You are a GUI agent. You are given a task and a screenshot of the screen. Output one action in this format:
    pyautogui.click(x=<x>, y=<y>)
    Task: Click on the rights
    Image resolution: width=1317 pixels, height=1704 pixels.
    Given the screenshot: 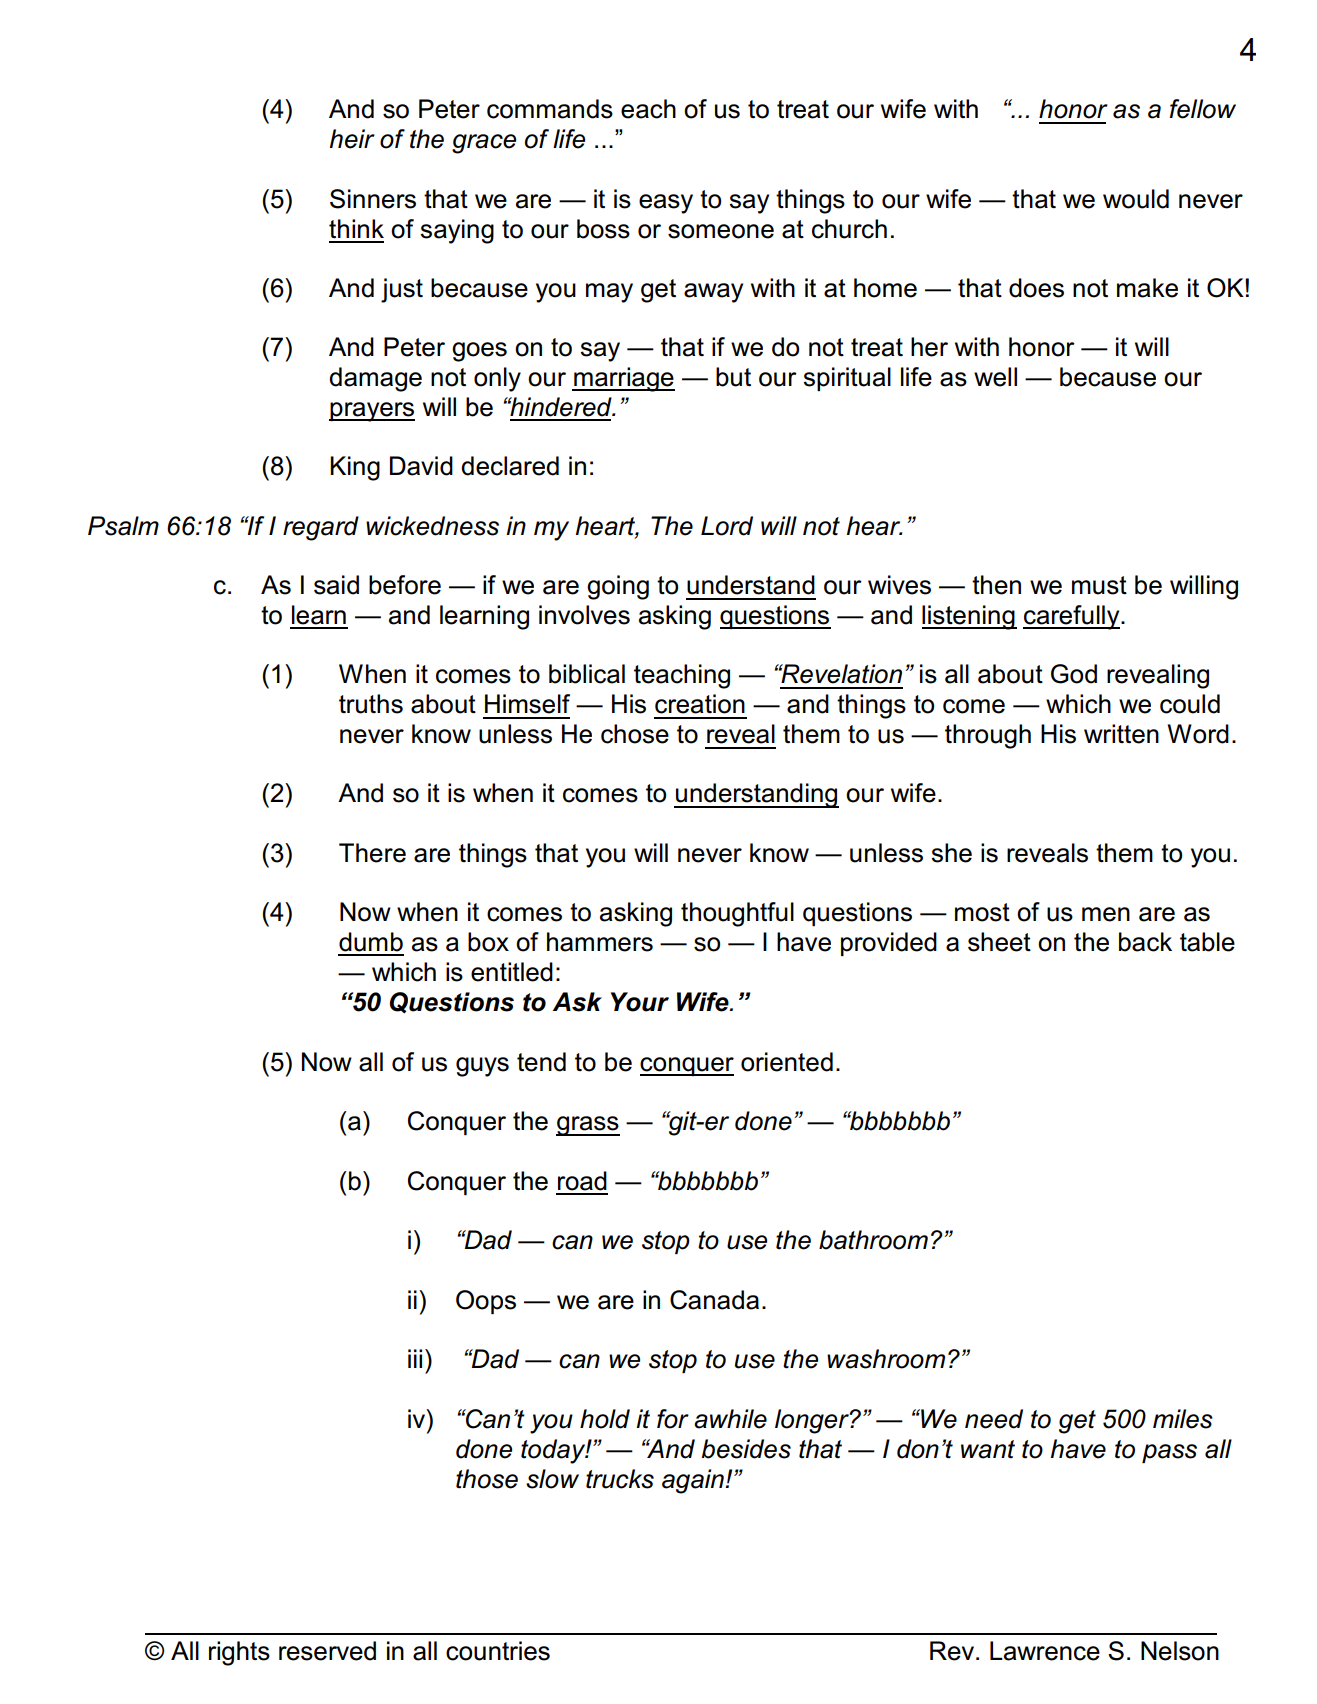 What is the action you would take?
    pyautogui.click(x=239, y=1653)
